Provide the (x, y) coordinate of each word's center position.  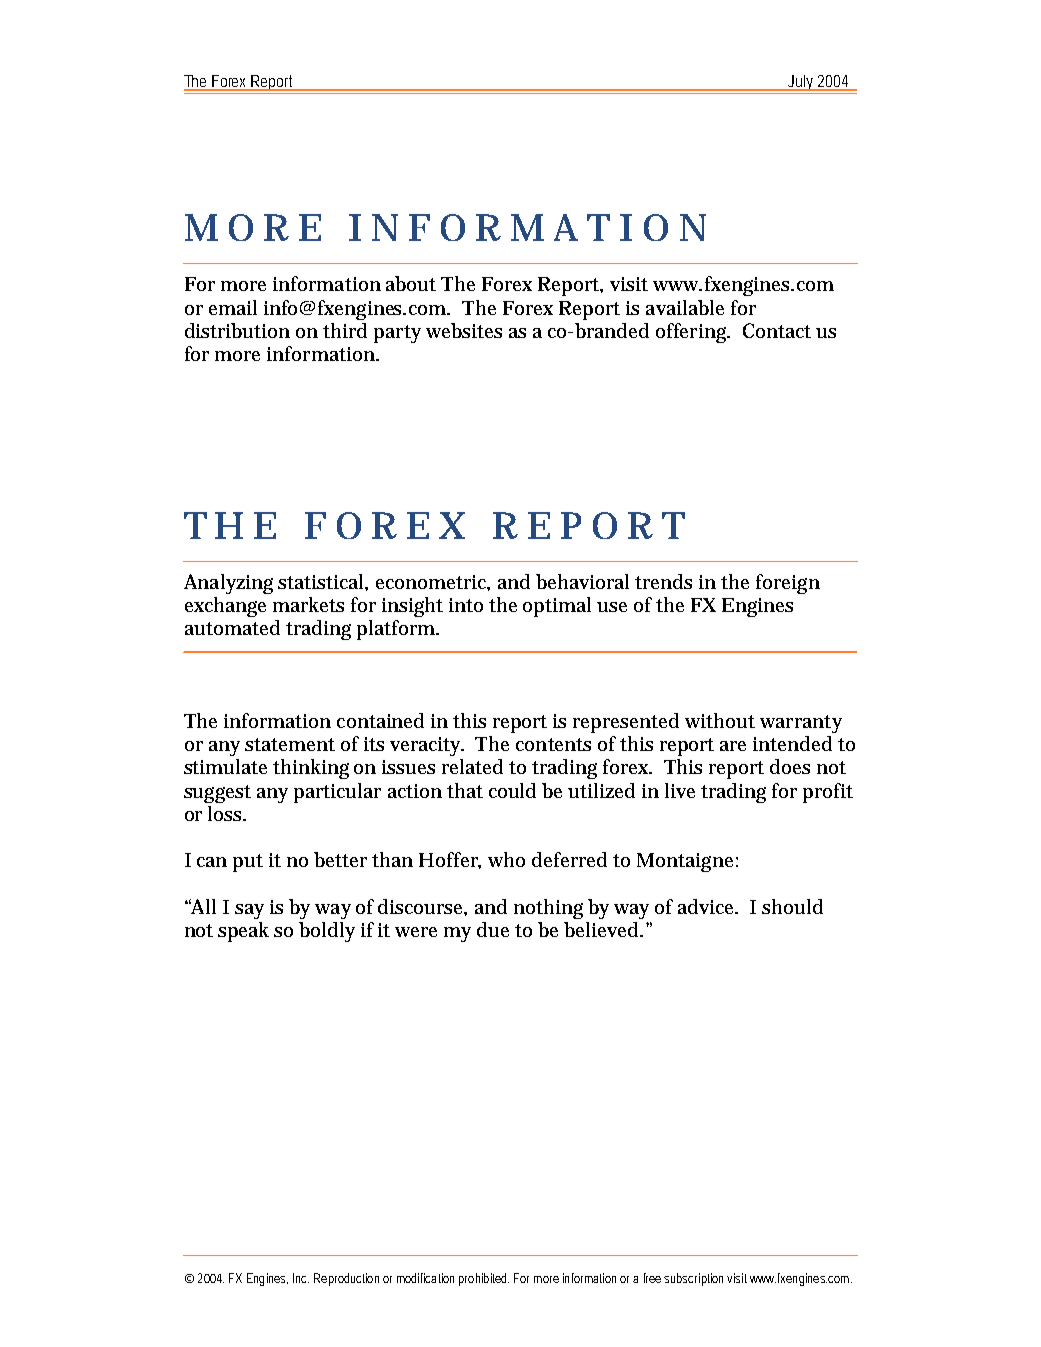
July (802, 84)
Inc (301, 1278)
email (233, 307)
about (411, 283)
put (248, 863)
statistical (322, 581)
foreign (788, 584)
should (792, 906)
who (506, 859)
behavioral (582, 581)
